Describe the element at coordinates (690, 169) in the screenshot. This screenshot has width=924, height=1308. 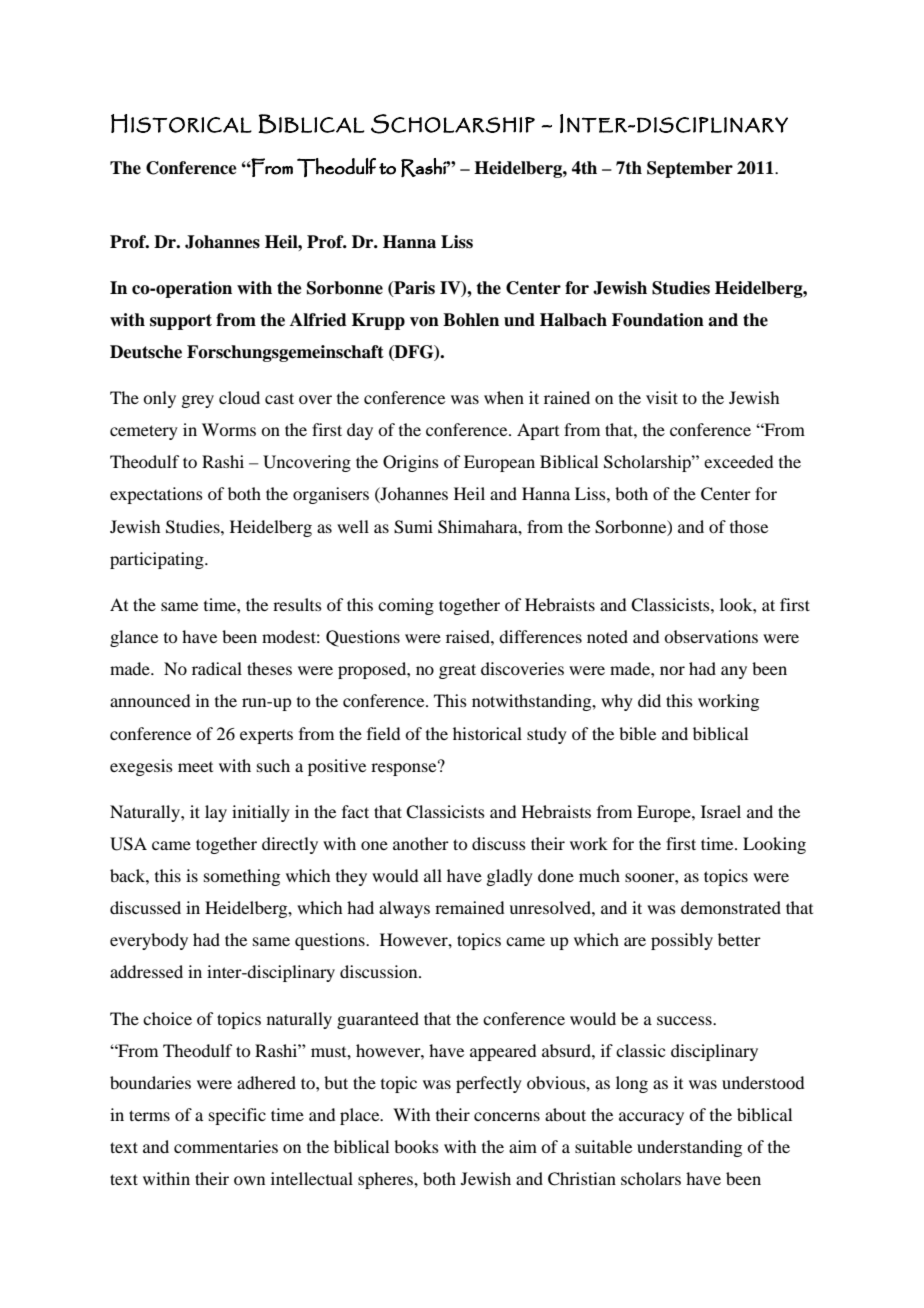
I see `September` at that location.
